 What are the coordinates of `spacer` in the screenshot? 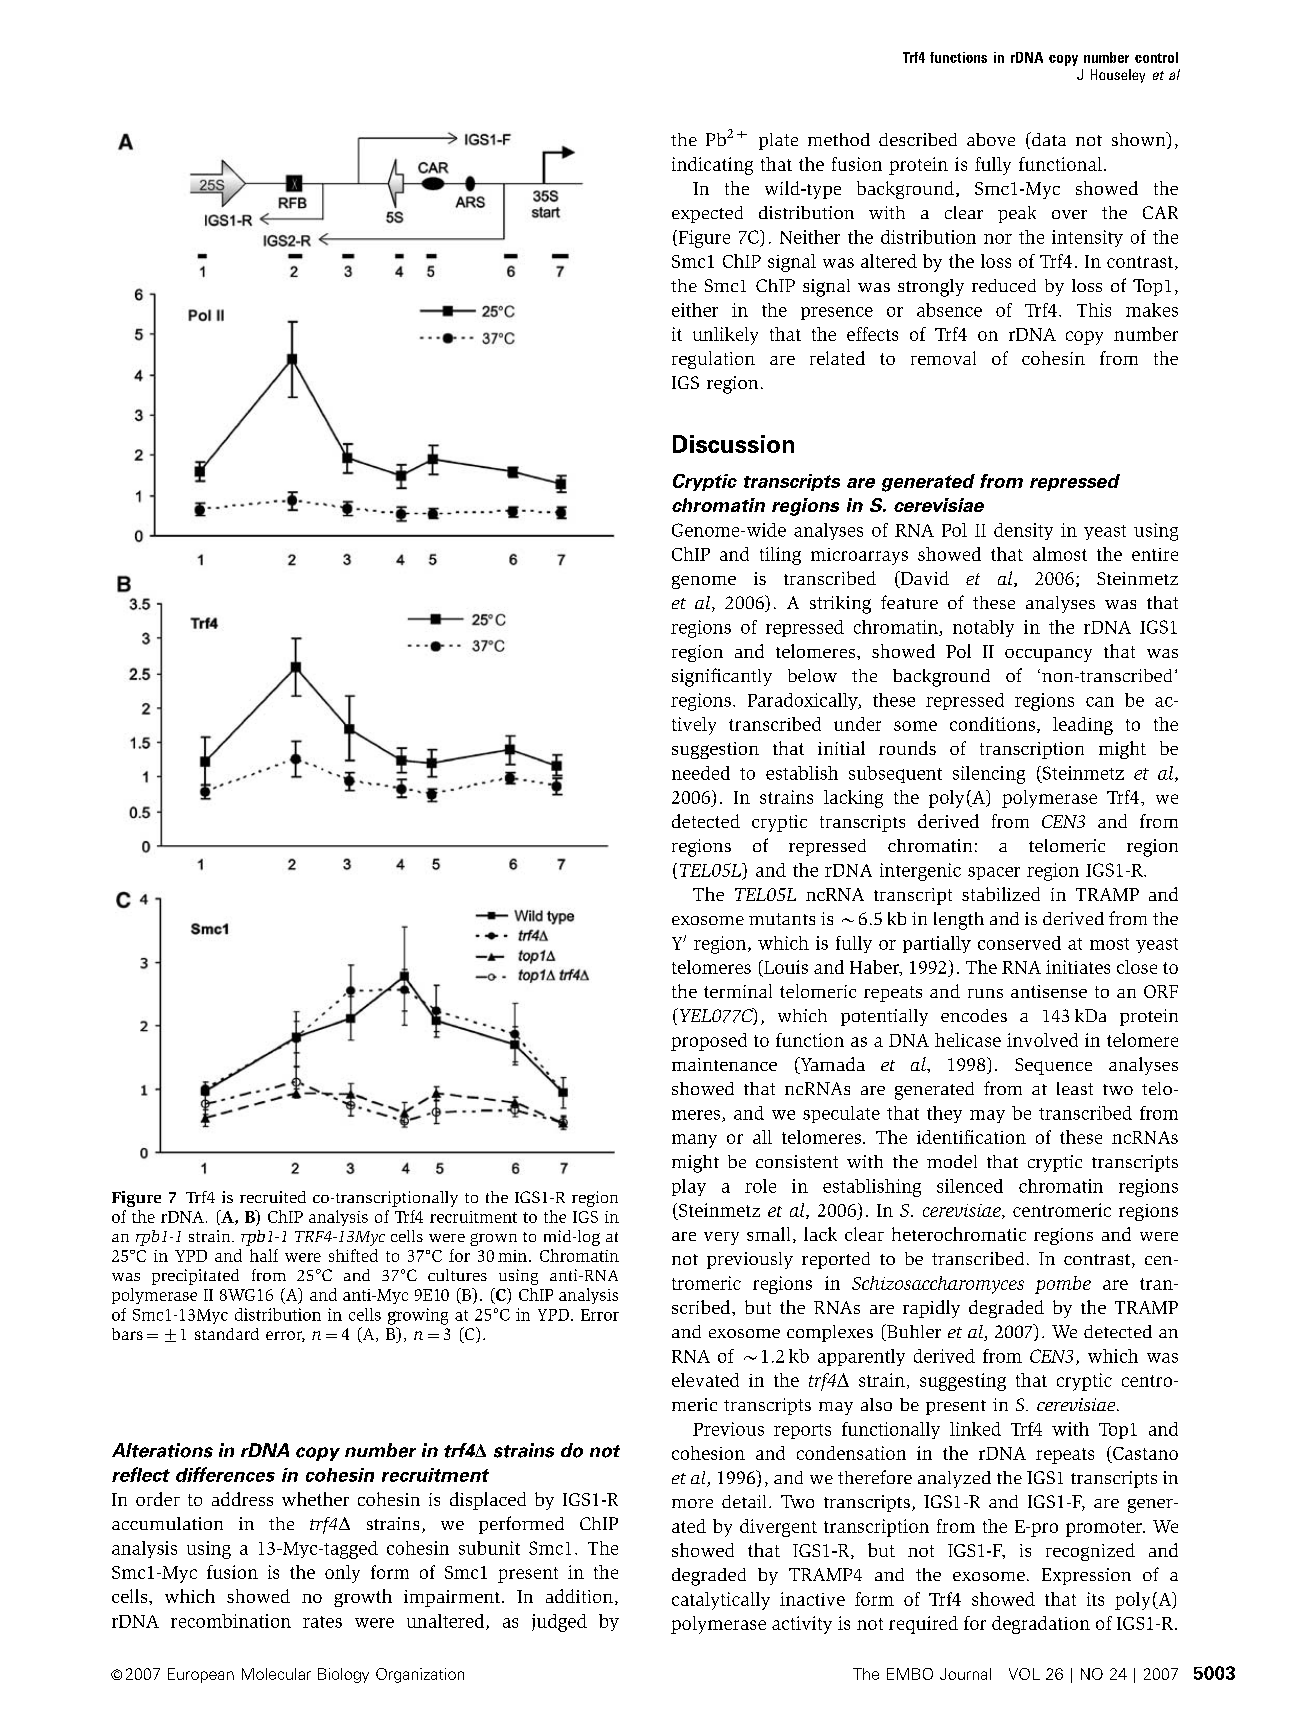 It's located at (994, 873).
